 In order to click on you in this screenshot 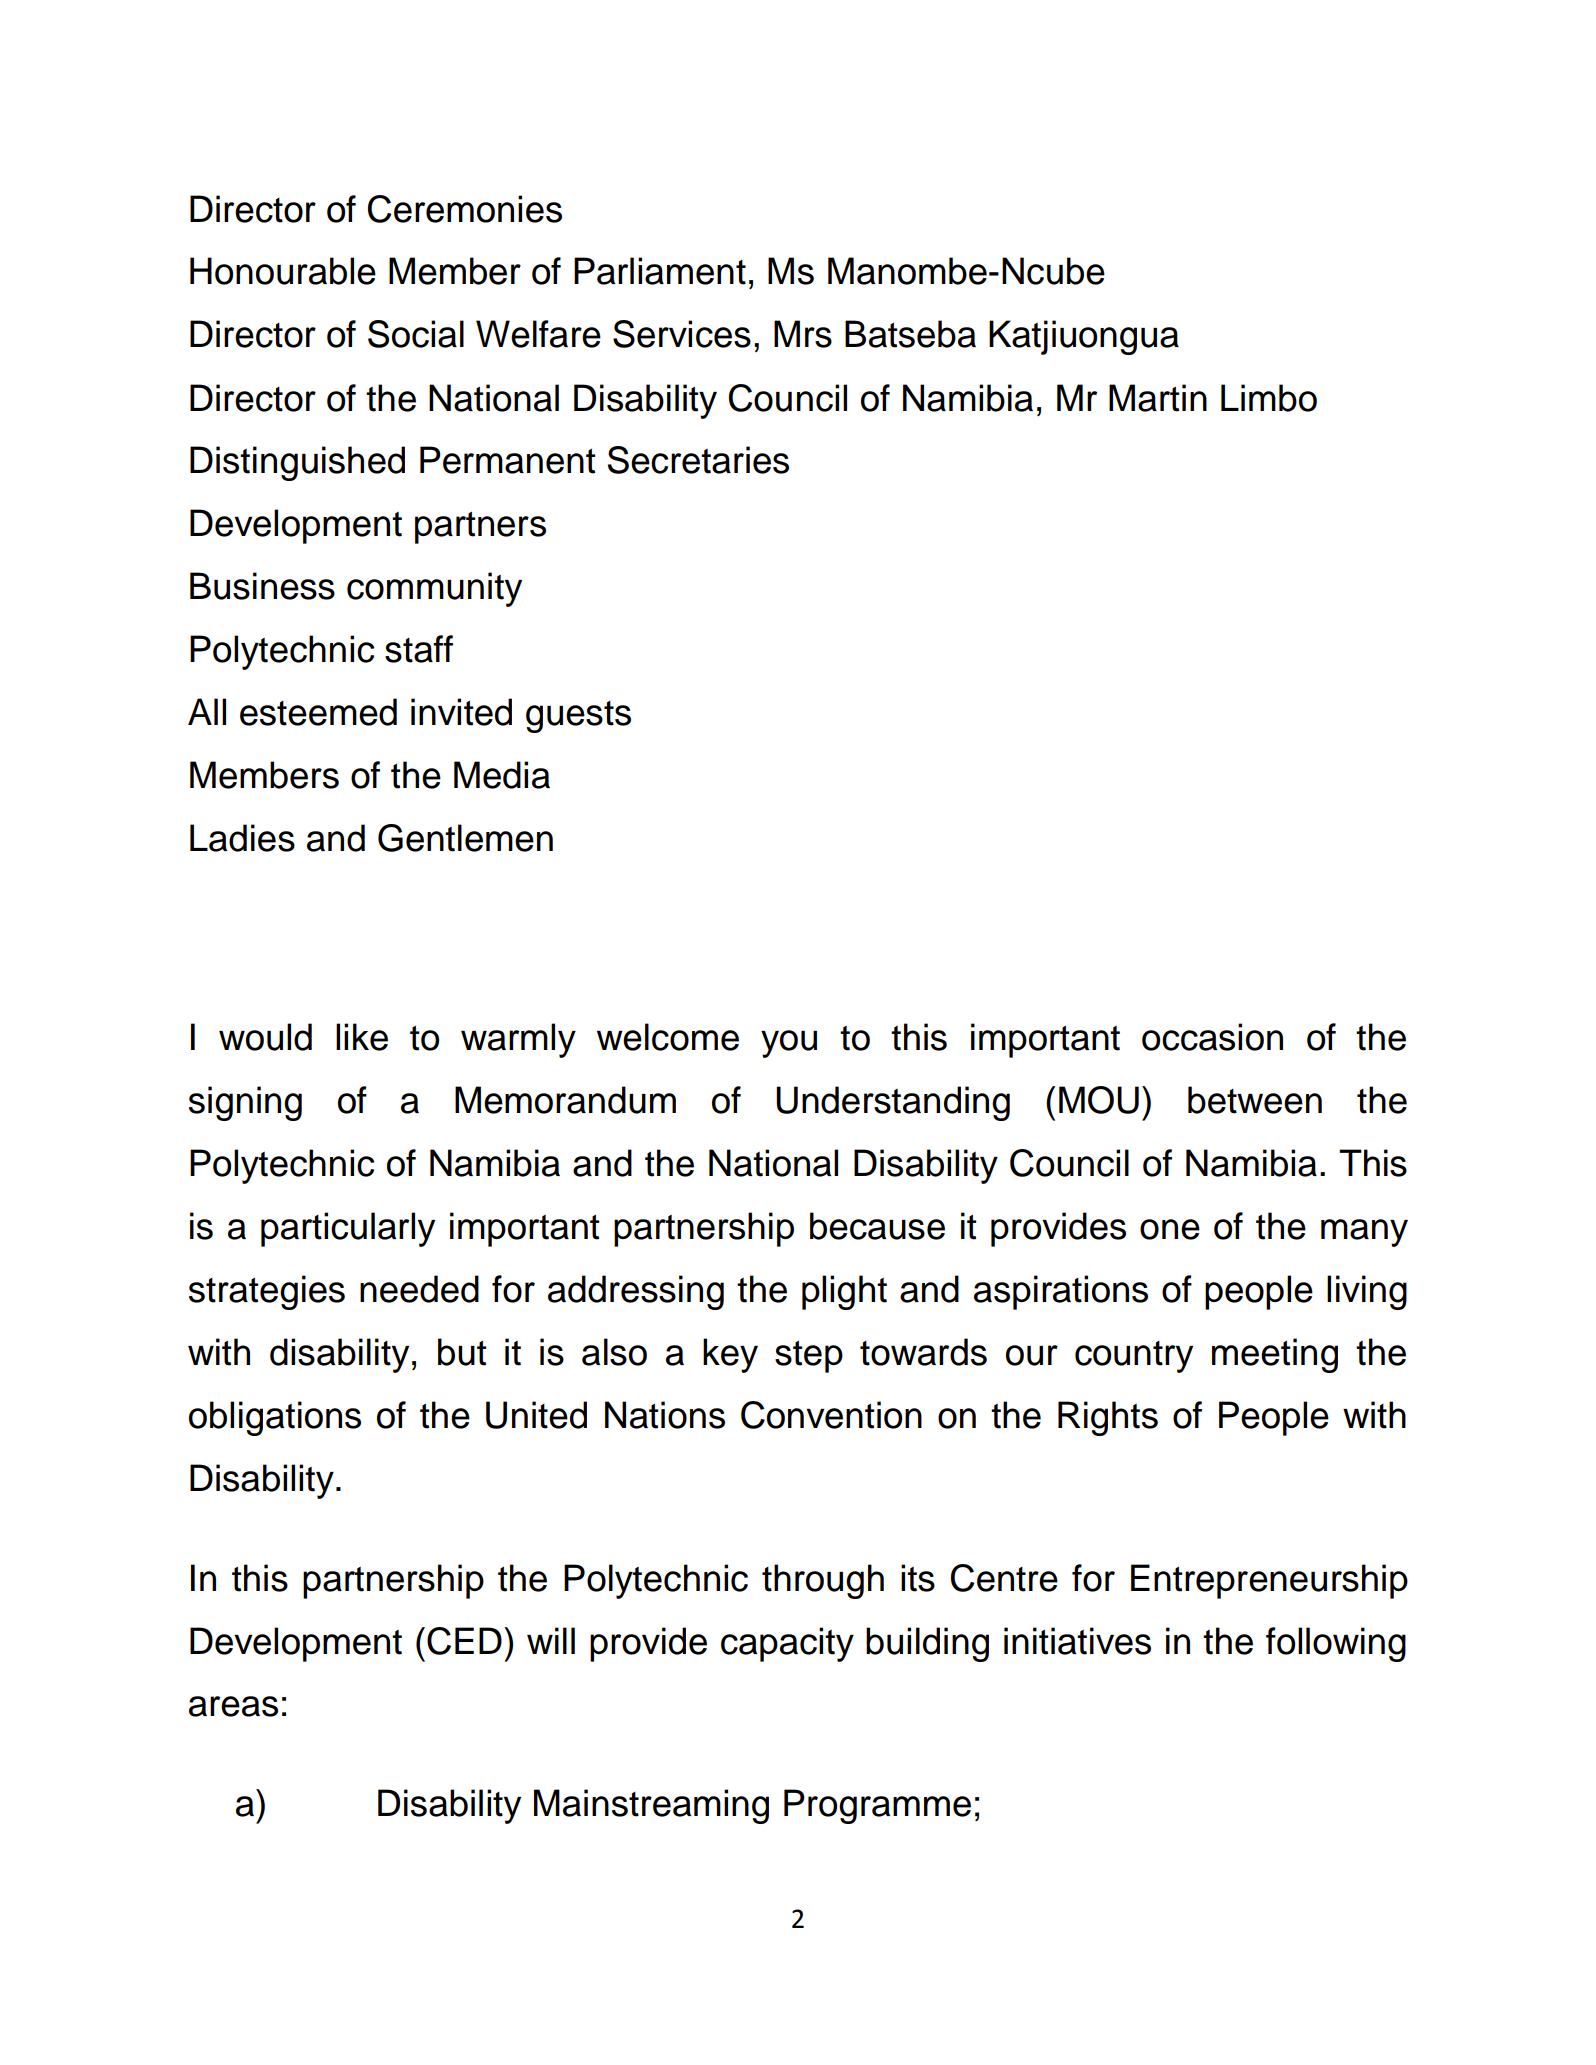, I will do `click(789, 1044)`.
